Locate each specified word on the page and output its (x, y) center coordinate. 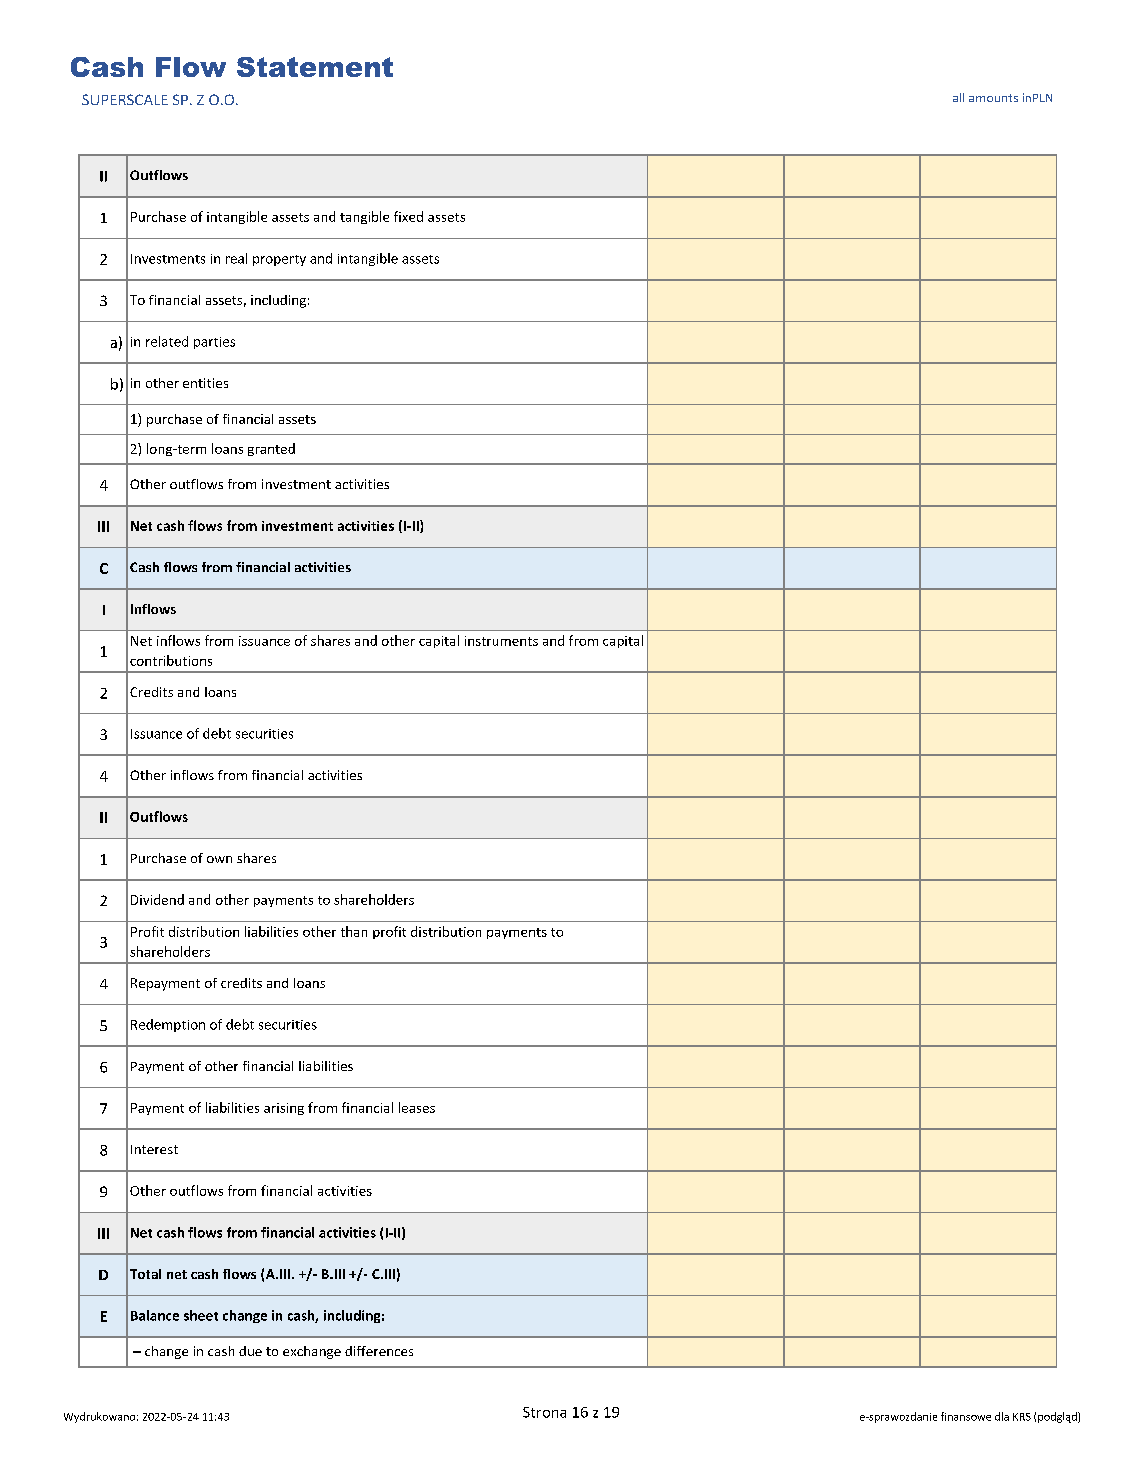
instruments (501, 641)
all (958, 97)
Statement (315, 67)
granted (271, 449)
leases (417, 1107)
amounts (993, 98)
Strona (544, 1412)
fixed (408, 216)
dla (1002, 1416)
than (354, 931)
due (250, 1351)
